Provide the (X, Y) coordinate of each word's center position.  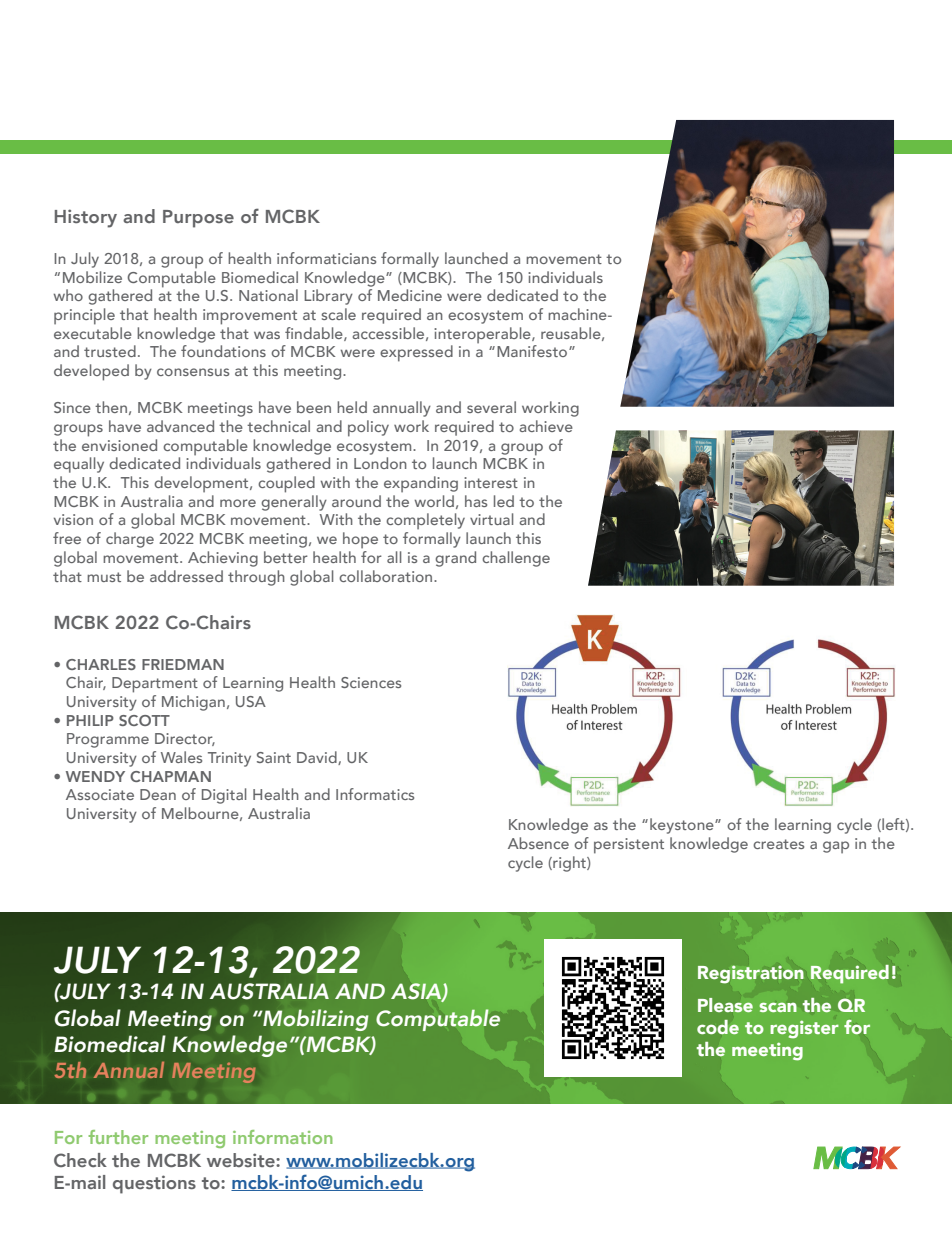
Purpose (198, 219)
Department (155, 685)
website (242, 1160)
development (202, 484)
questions (154, 1184)
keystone (683, 826)
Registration (751, 974)
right (569, 864)
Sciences (371, 682)
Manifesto (533, 351)
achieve (546, 426)
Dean (158, 794)
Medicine (410, 295)
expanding (421, 484)
